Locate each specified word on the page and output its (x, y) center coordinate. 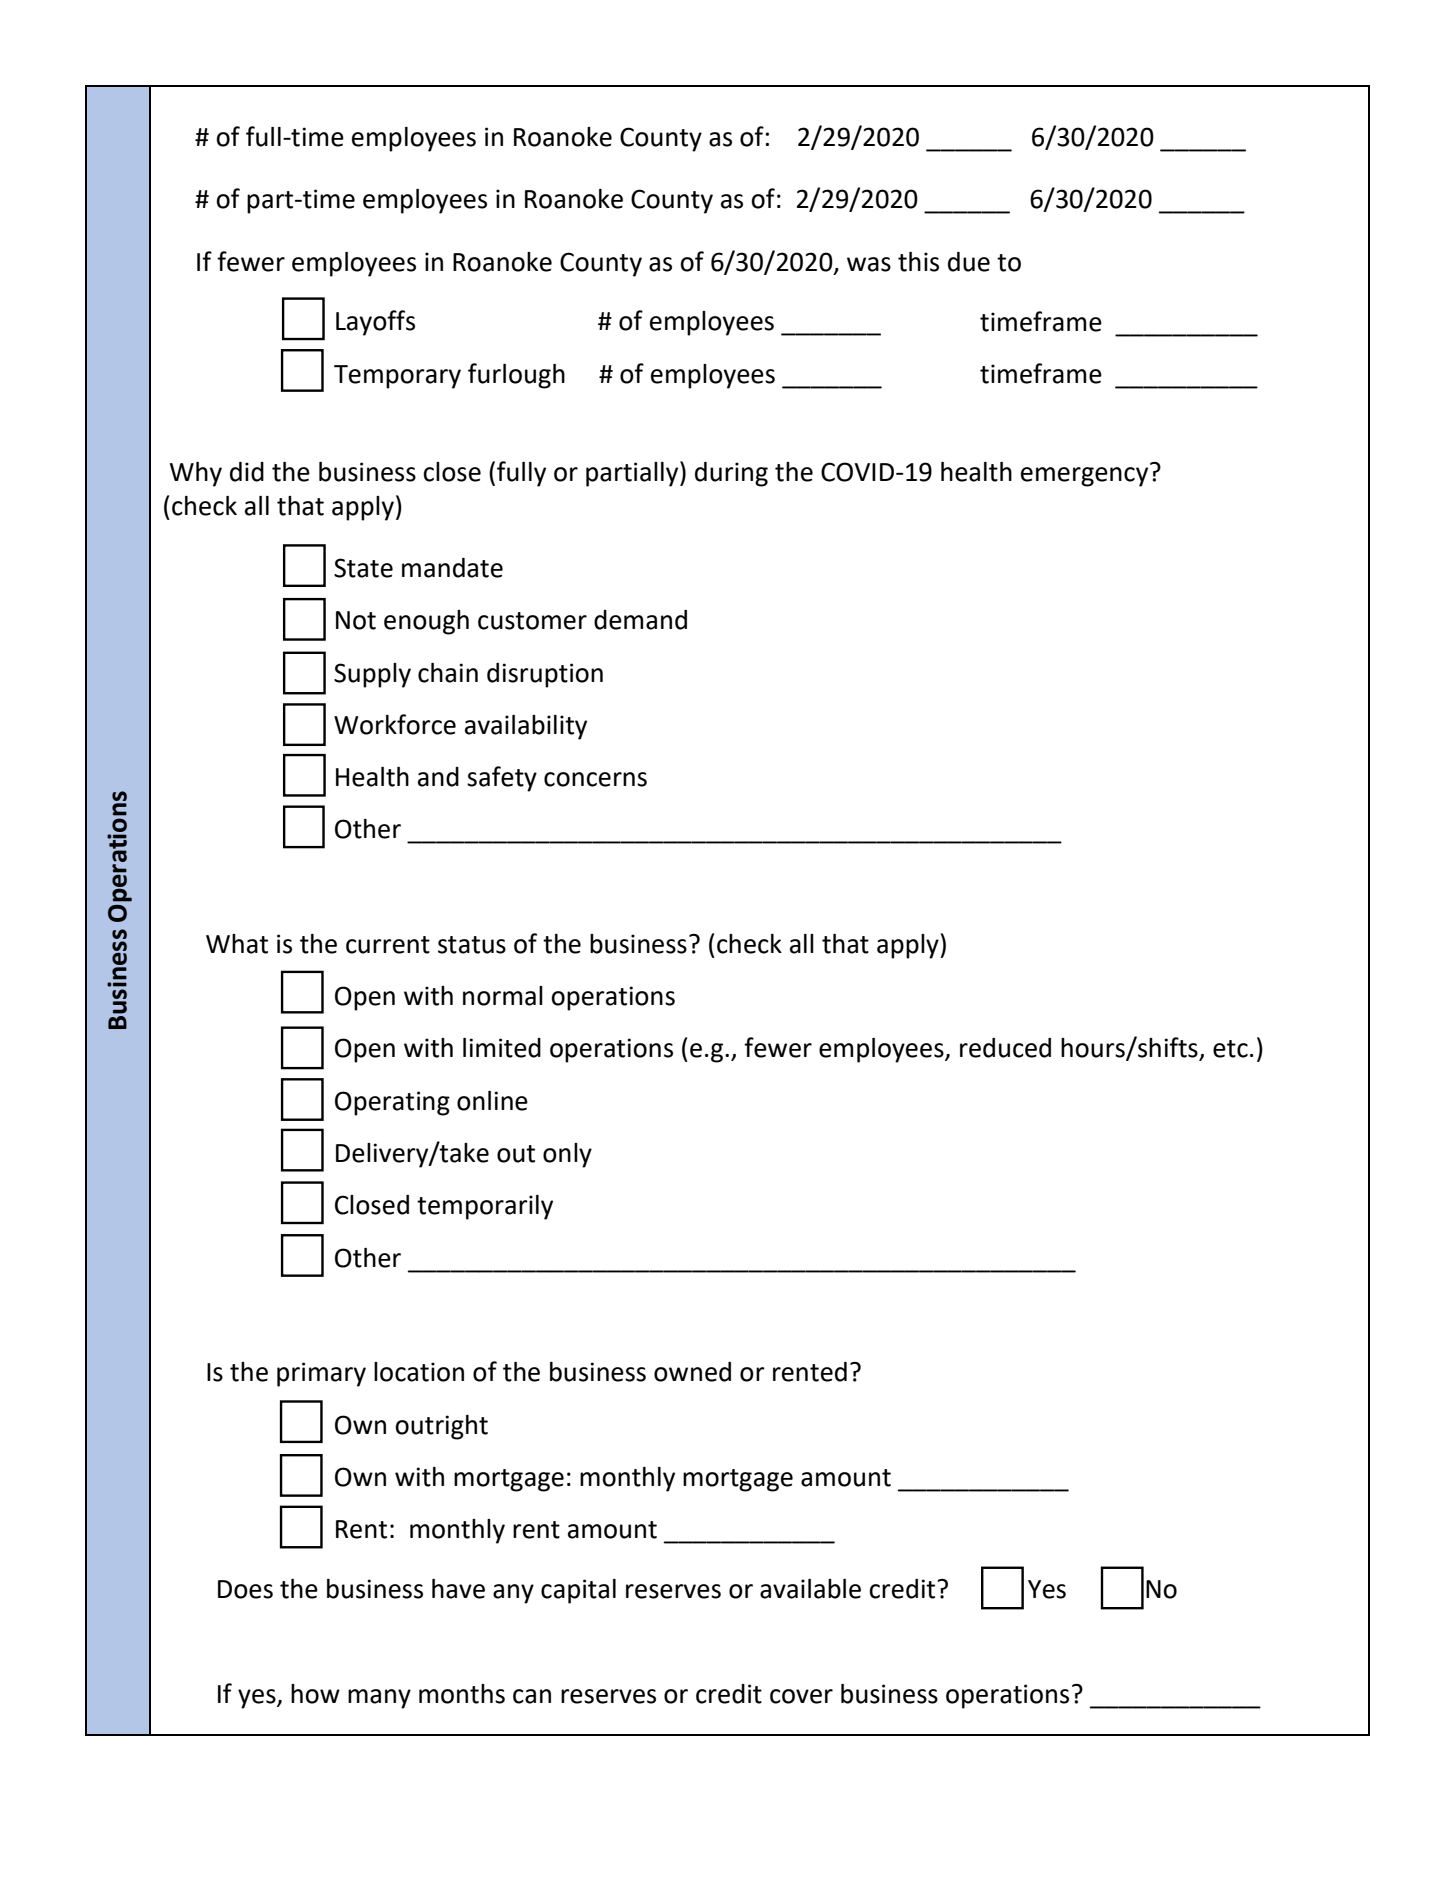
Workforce (395, 724)
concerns (595, 779)
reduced (1005, 1048)
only (567, 1155)
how (315, 1694)
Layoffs (375, 323)
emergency (1084, 477)
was (869, 264)
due (969, 262)
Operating (392, 1103)
